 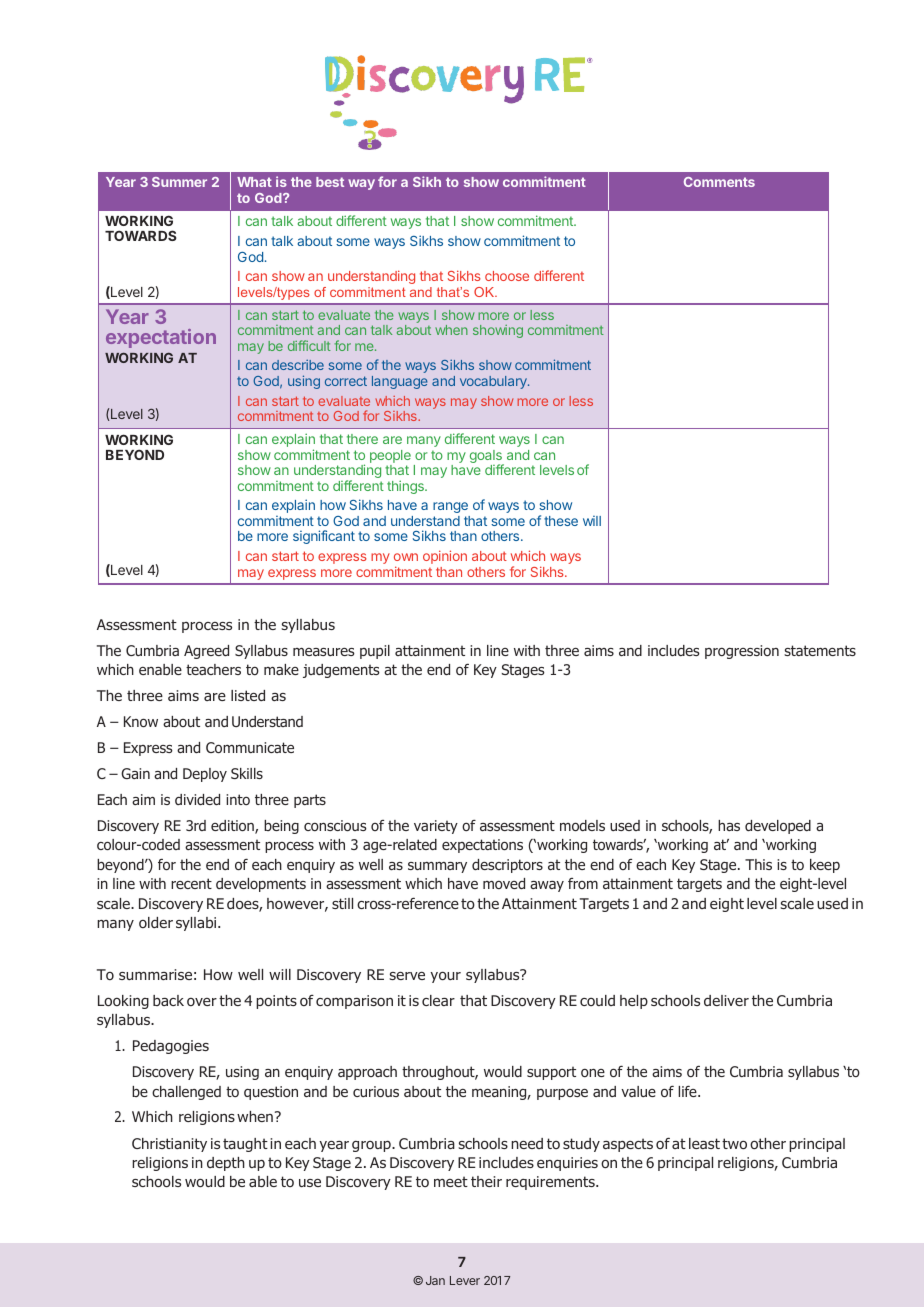 What do you see at coordinates (226, 1164) in the document?
I see `depth` at bounding box center [226, 1164].
